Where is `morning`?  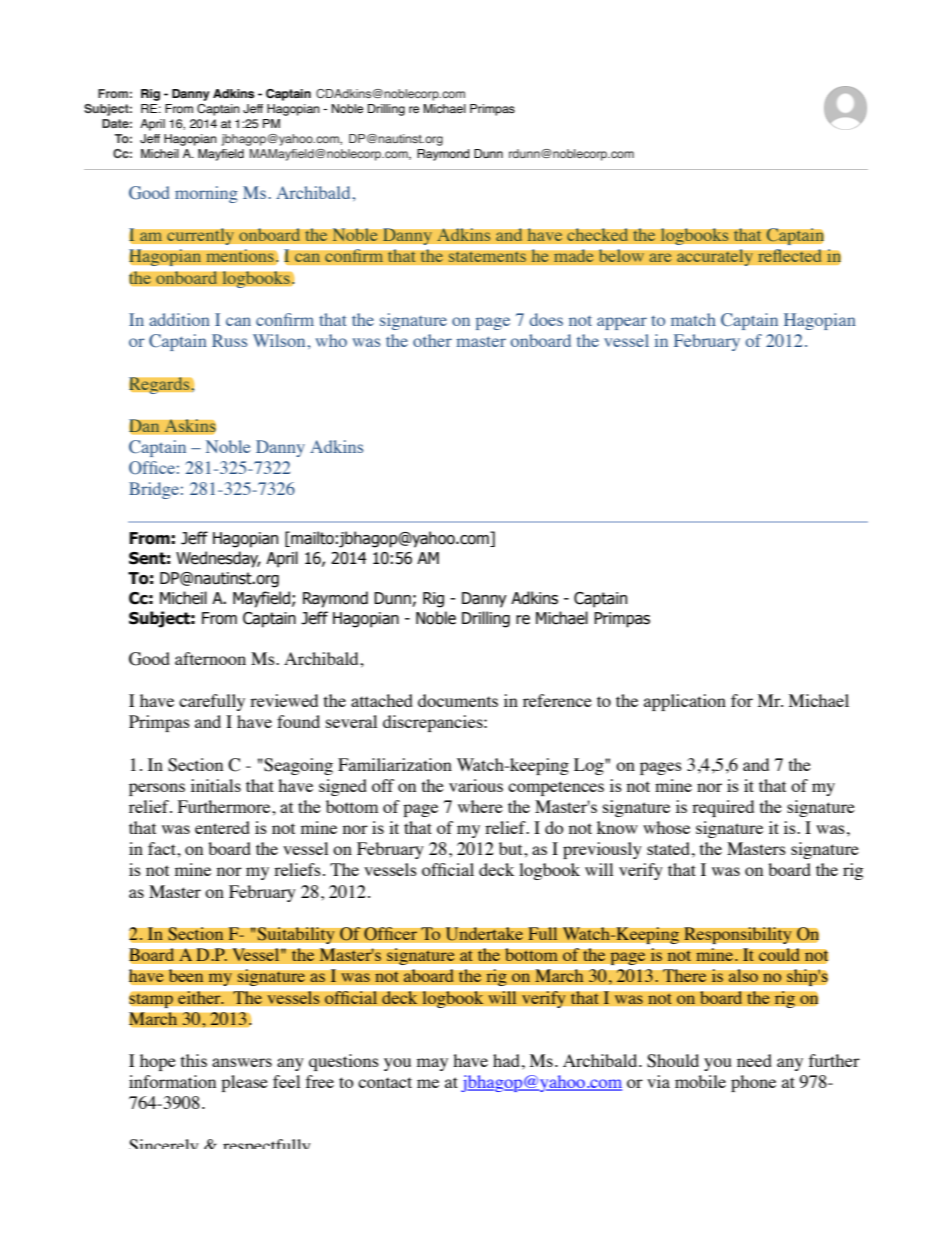
morning is located at coordinates (206, 194).
